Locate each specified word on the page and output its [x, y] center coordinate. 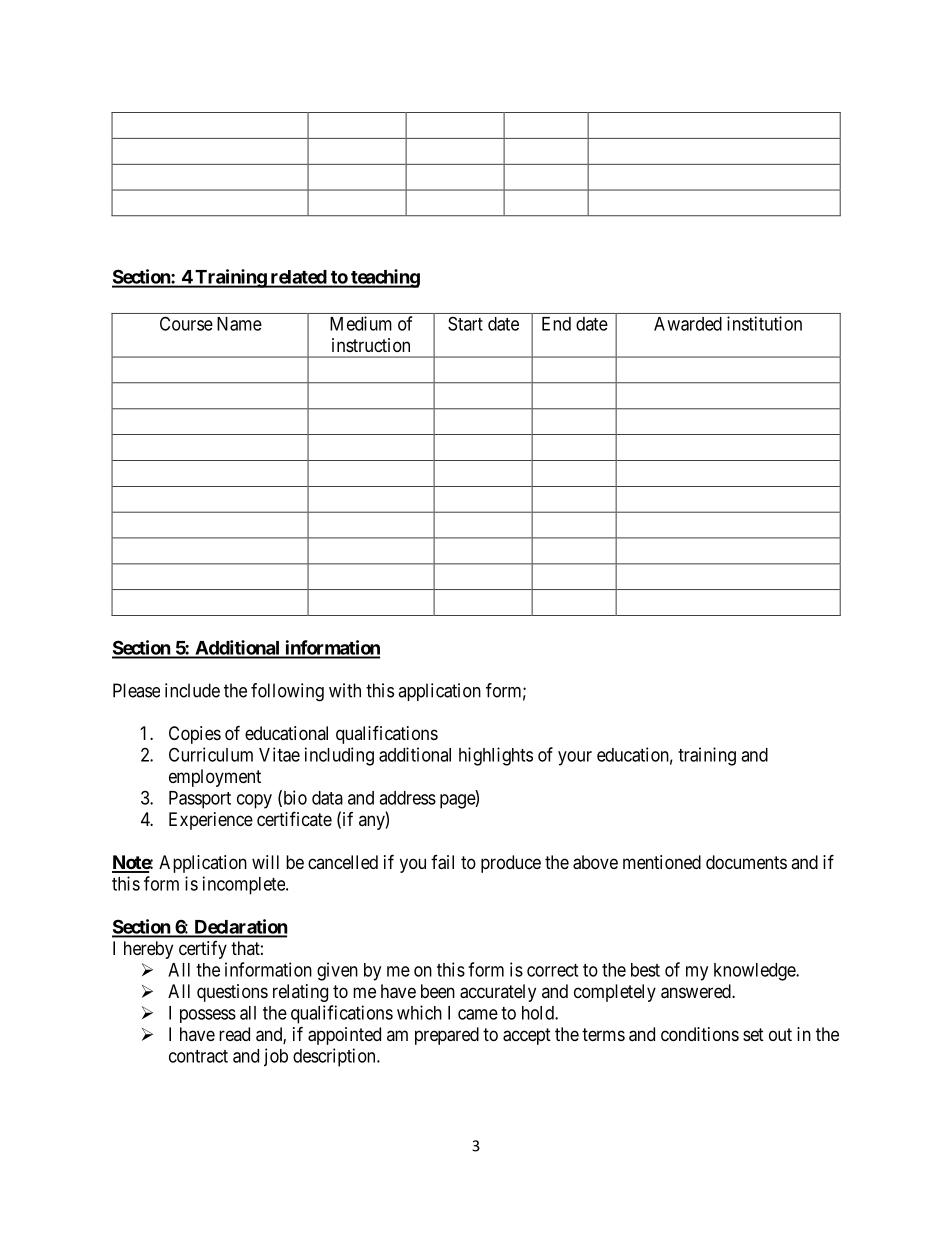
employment [215, 778]
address [407, 798]
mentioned [662, 862]
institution [764, 323]
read [234, 1034]
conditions [700, 1034]
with [345, 690]
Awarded [688, 324]
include [192, 690]
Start [465, 323]
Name [239, 324]
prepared [447, 1036]
